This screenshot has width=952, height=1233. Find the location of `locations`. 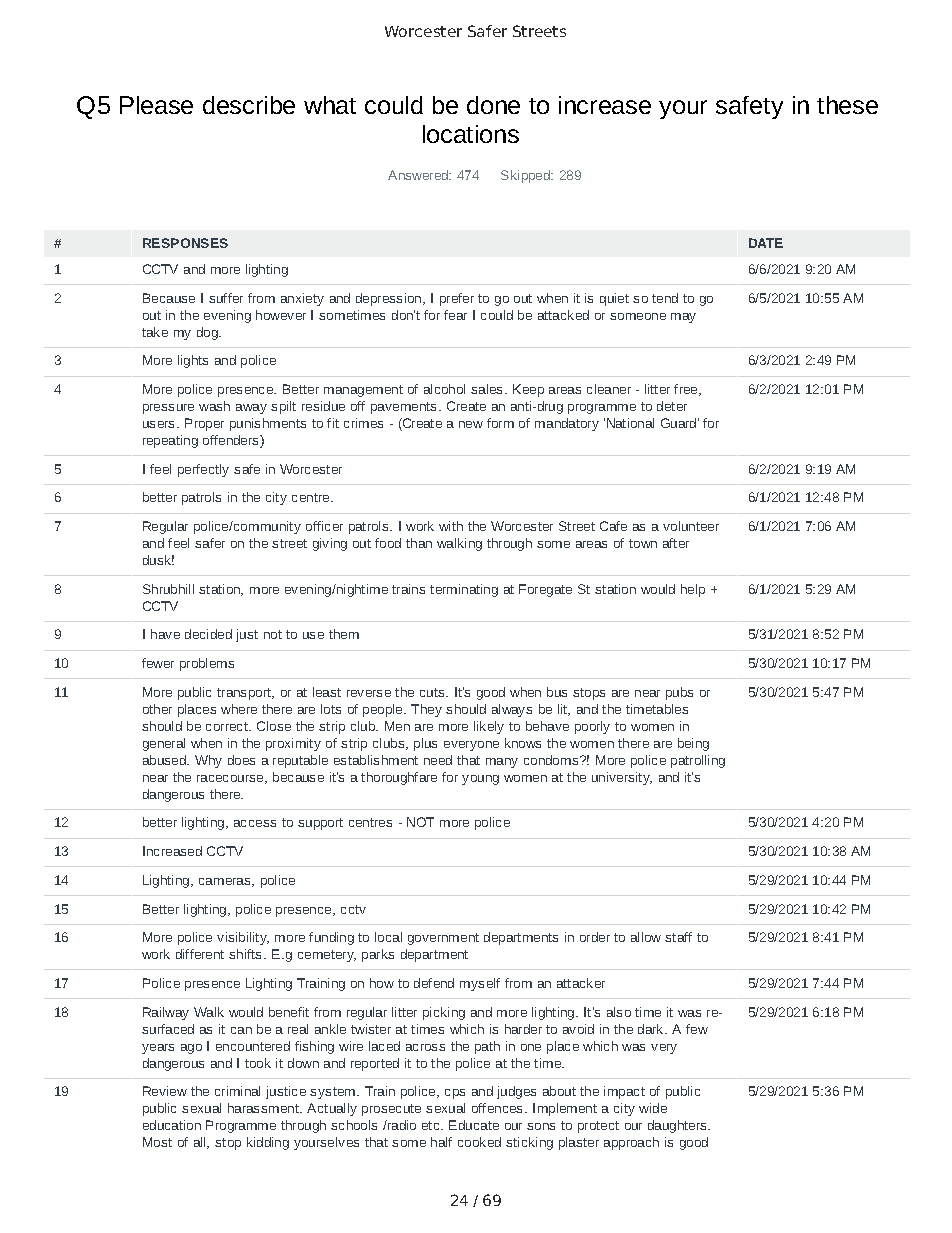

locations is located at coordinates (471, 134).
